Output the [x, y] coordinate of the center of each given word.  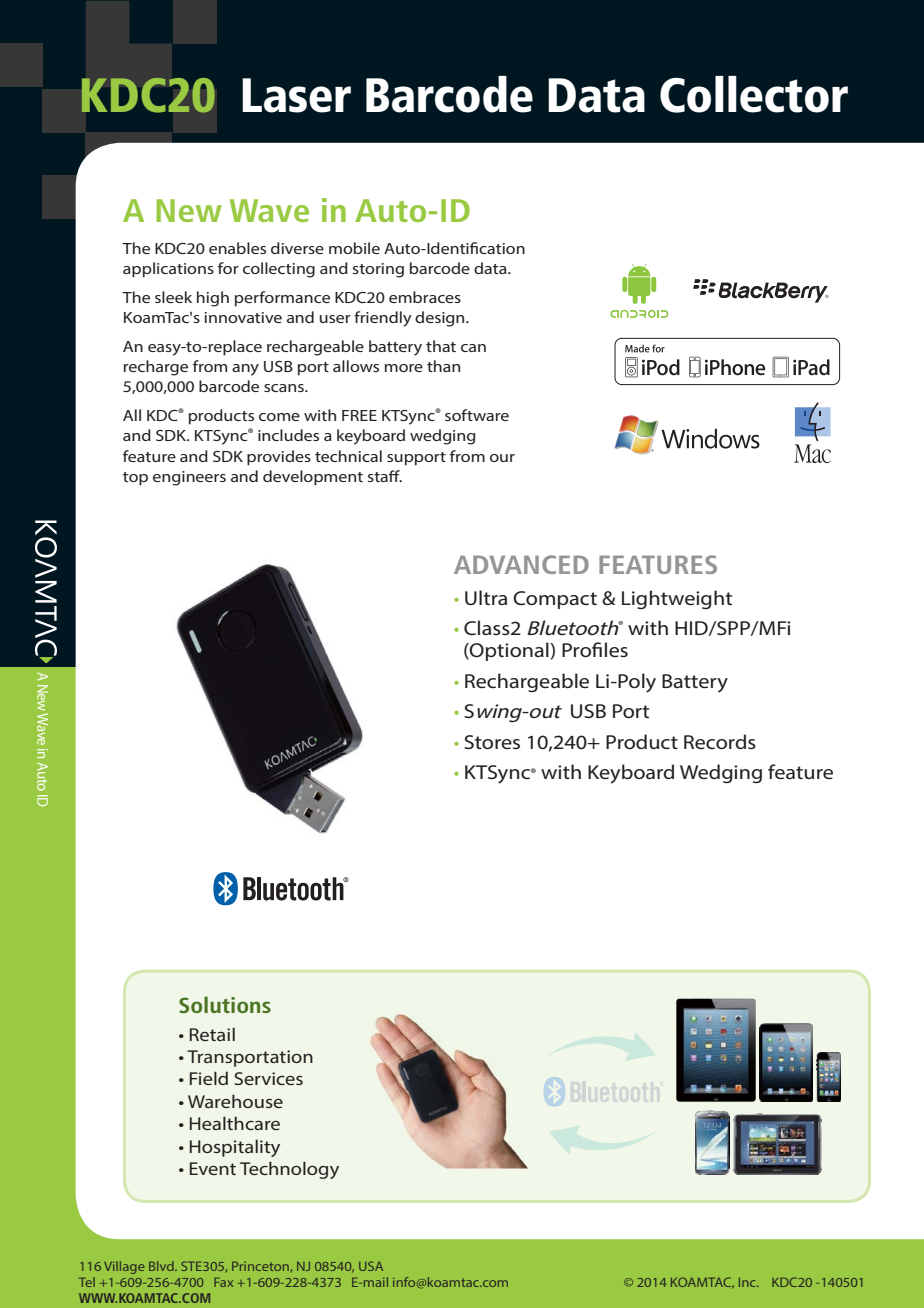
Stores [492, 742]
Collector [754, 94]
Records [720, 741]
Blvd [162, 1266]
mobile [354, 248]
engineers [189, 478]
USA [371, 1266]
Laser [296, 95]
